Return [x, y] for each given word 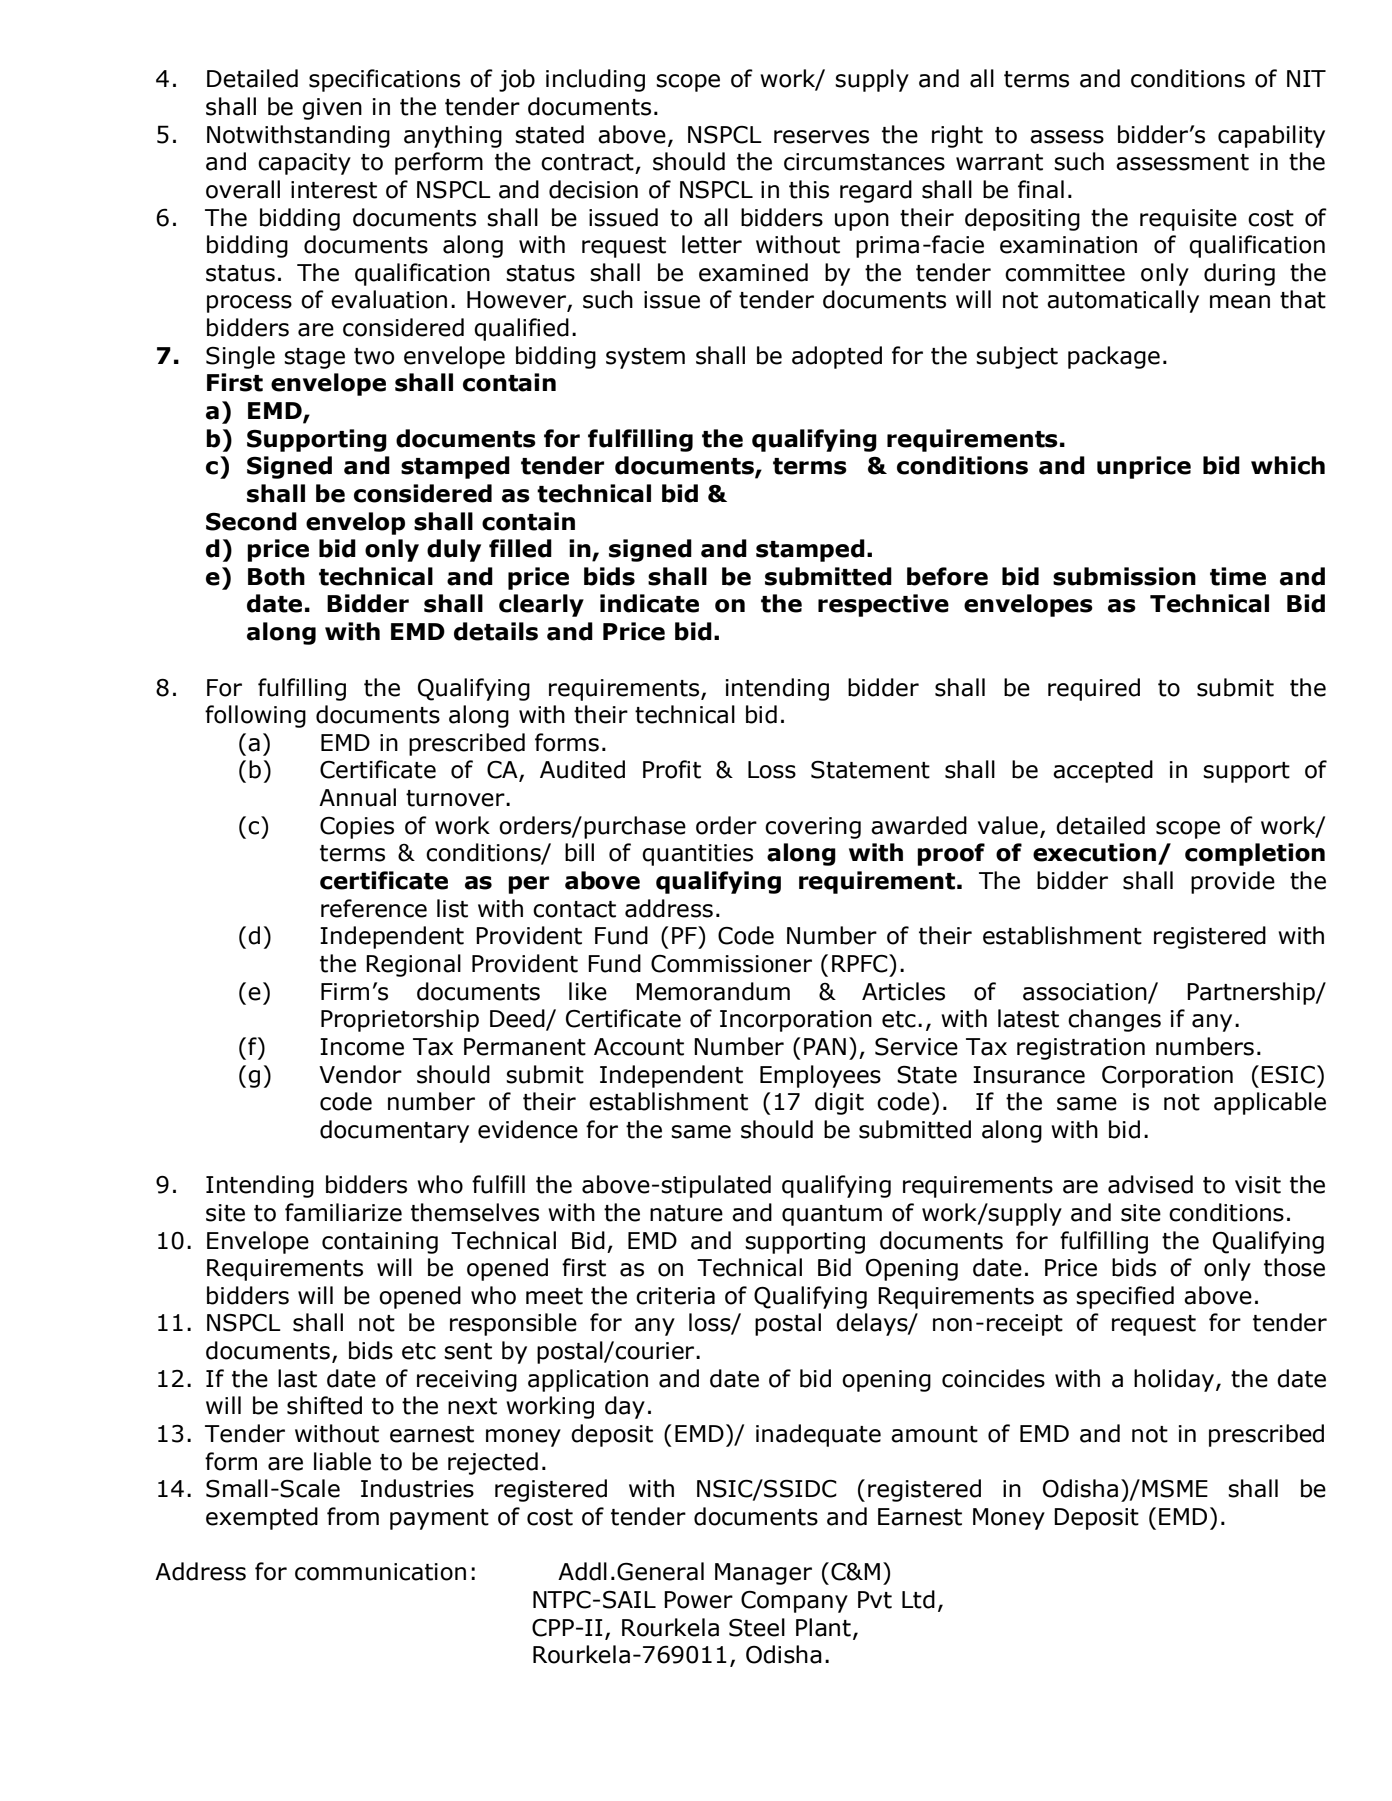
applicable [1270, 1103]
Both [276, 576]
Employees [820, 1076]
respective [883, 605]
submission [1124, 576]
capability [1271, 136]
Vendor [360, 1074]
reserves [821, 137]
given [332, 109]
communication [380, 1572]
